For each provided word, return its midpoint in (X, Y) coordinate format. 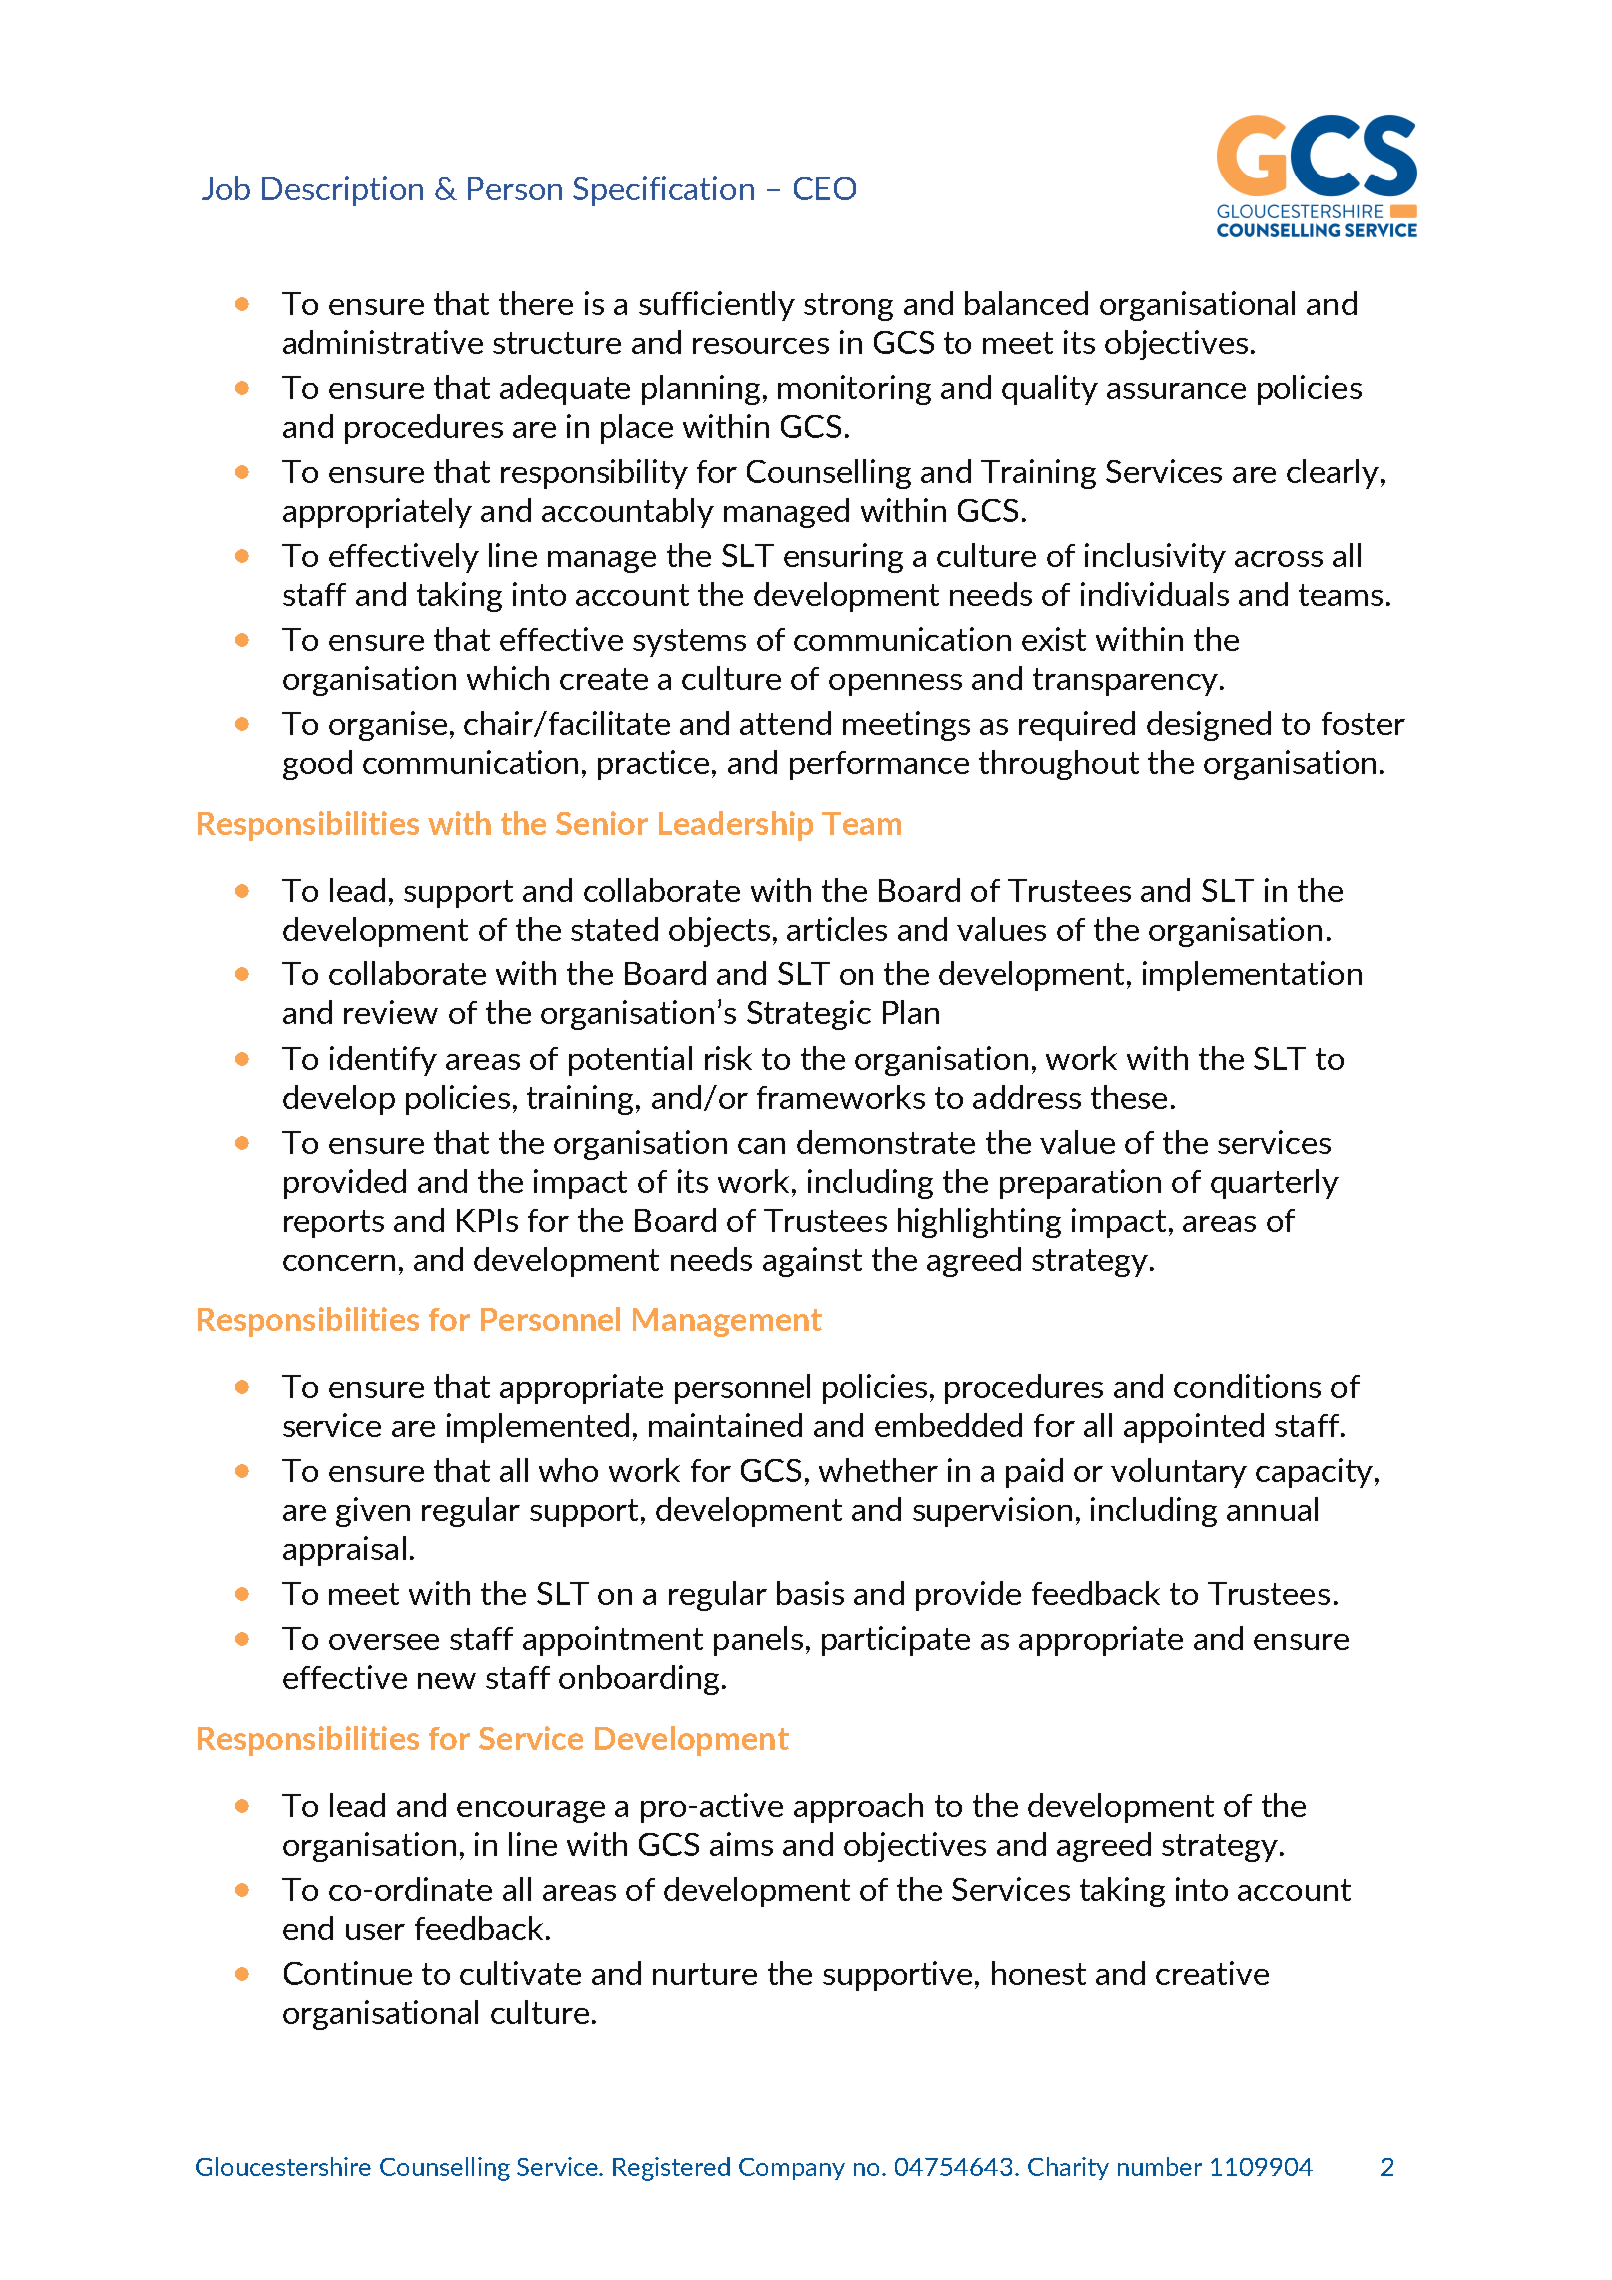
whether (878, 1470)
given (373, 1512)
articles (837, 929)
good (317, 765)
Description (342, 191)
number (1160, 2166)
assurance (1176, 391)
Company (792, 2169)
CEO (825, 188)
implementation (1252, 976)
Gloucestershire (283, 2166)
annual (1272, 1509)
